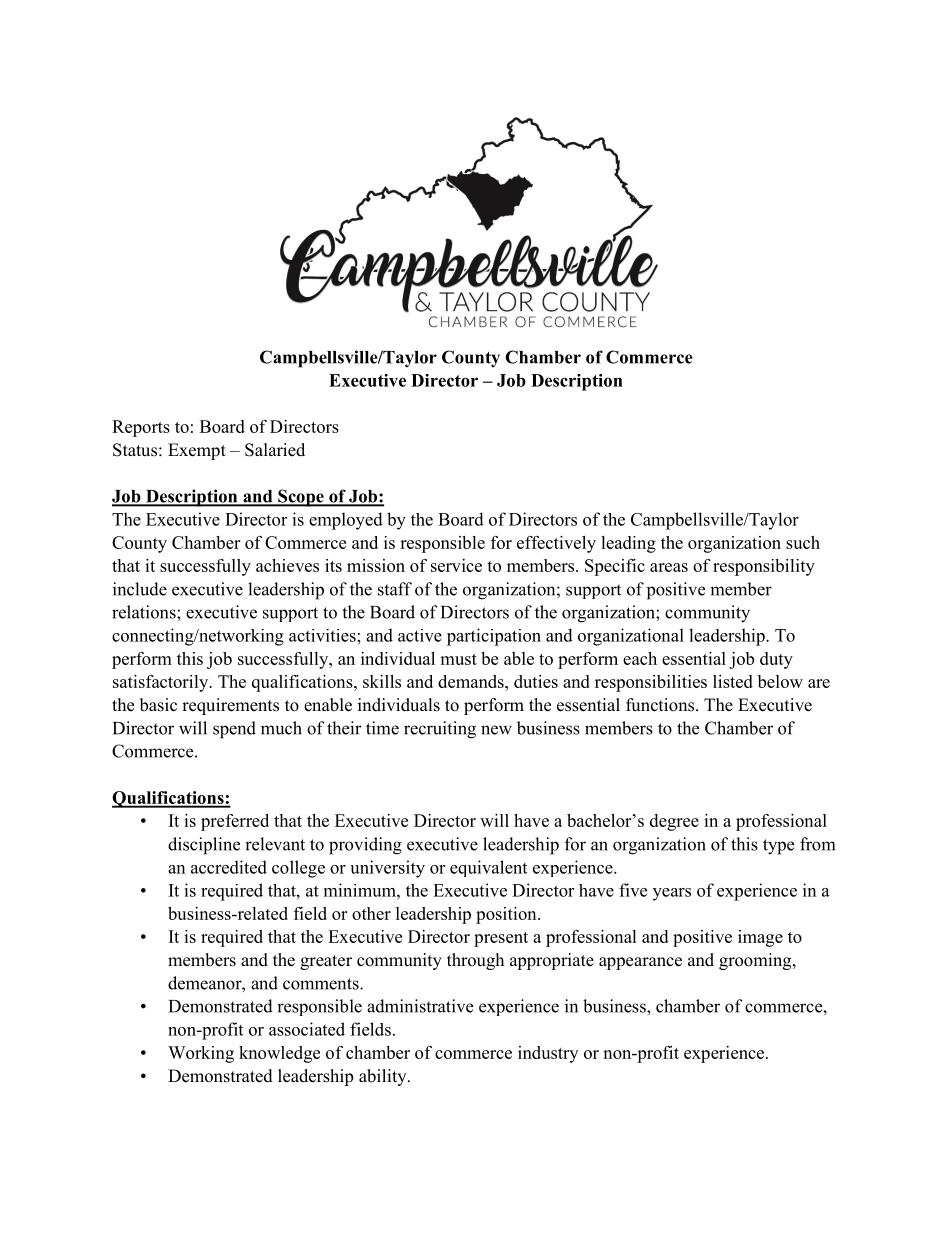 Image resolution: width=952 pixels, height=1233 pixels. I want to click on Exempt, so click(197, 451).
